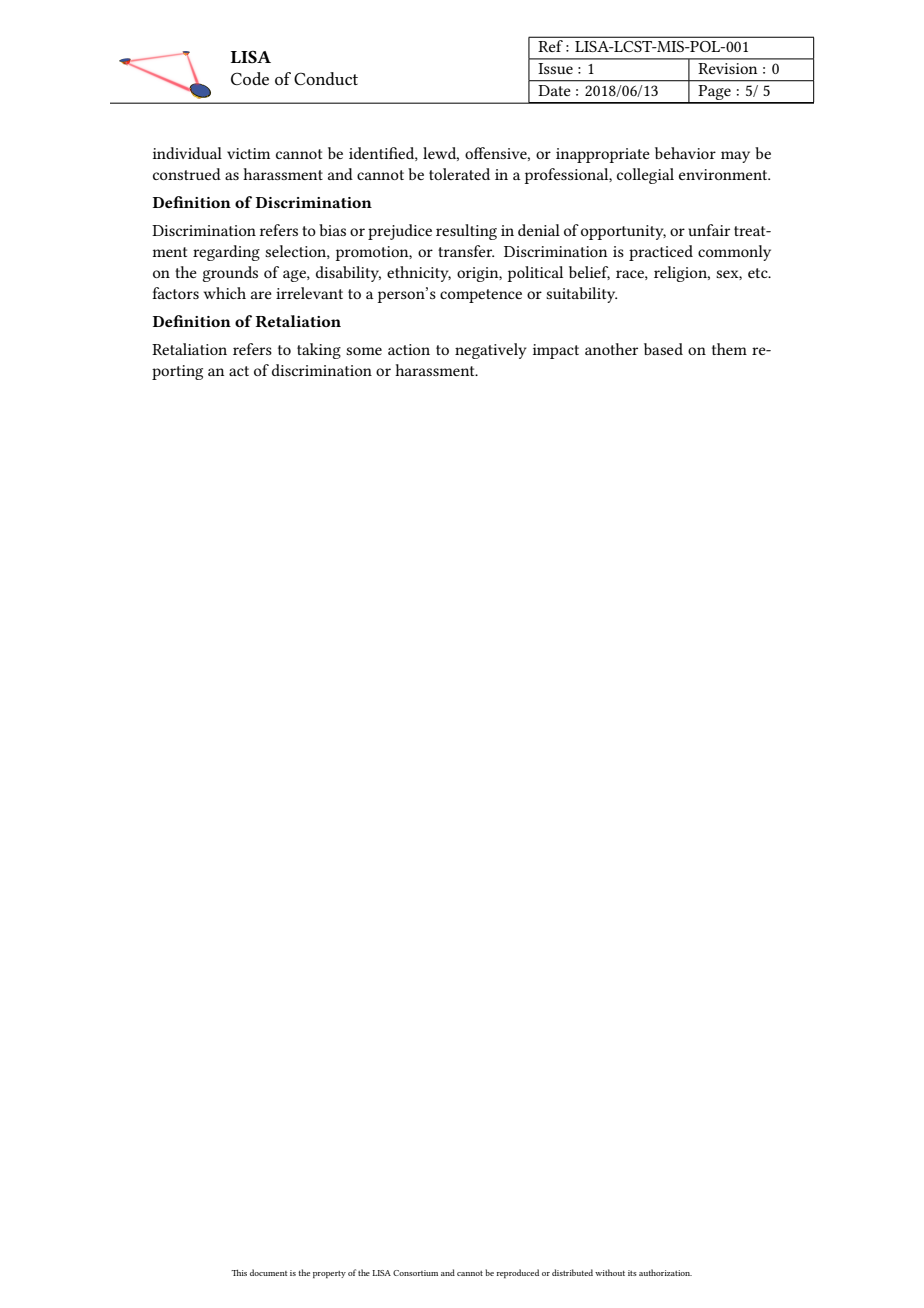 The width and height of the page is (924, 1308). Describe the element at coordinates (685, 153) in the page. I see `behavior` at that location.
